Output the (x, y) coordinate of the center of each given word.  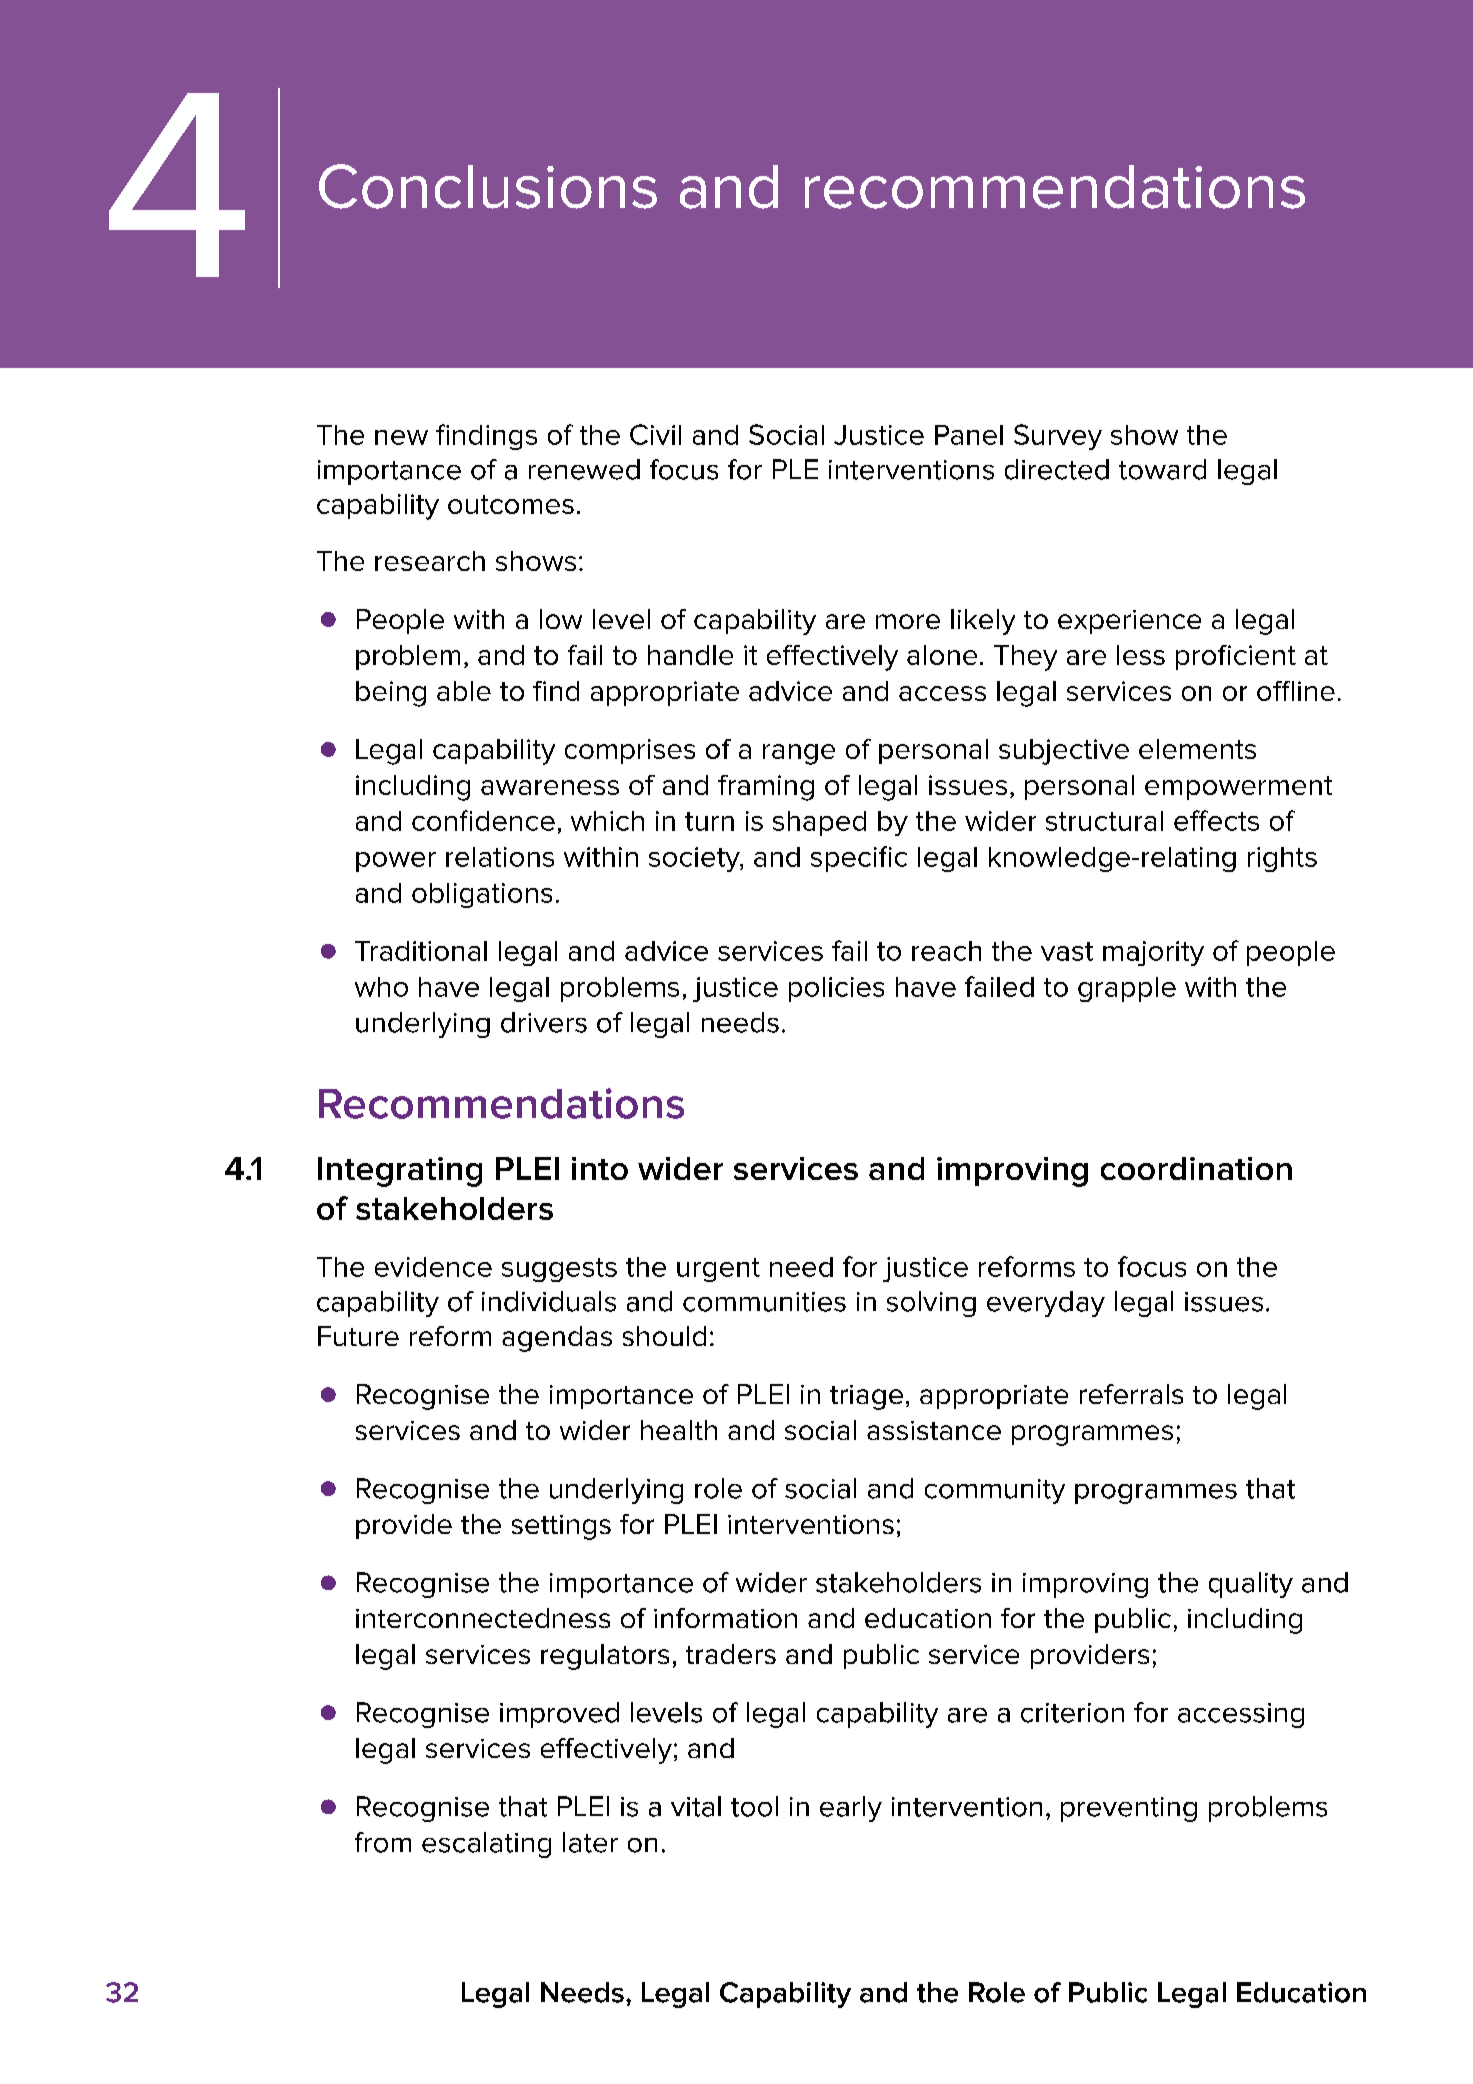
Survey (1058, 437)
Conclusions (488, 186)
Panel (969, 435)
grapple (1127, 989)
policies (836, 989)
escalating (486, 1845)
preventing (1129, 1809)
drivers (544, 1022)
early (851, 1809)
